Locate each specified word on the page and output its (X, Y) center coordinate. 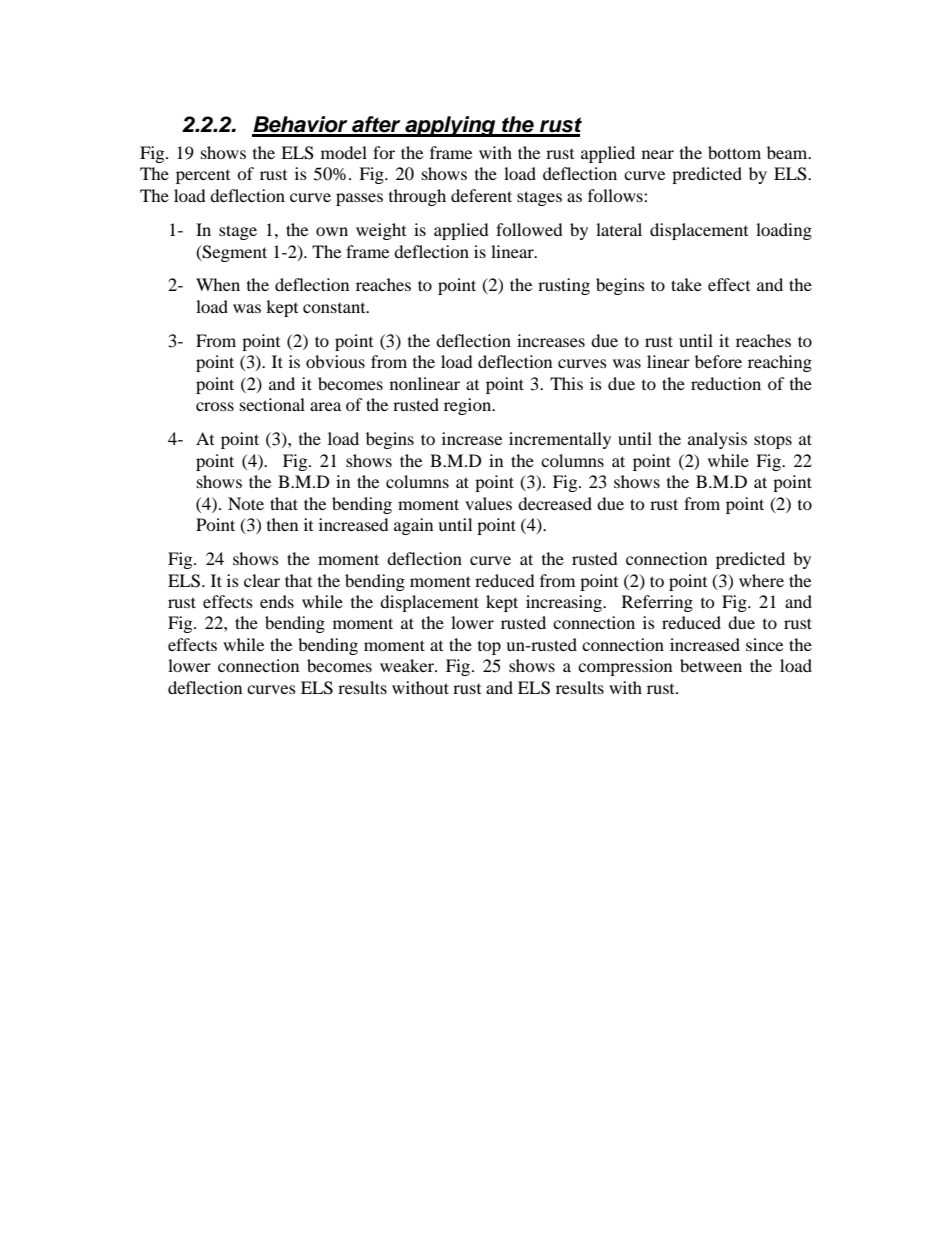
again (413, 526)
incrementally (560, 440)
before (718, 361)
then (282, 524)
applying (450, 126)
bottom (734, 152)
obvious (335, 361)
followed (529, 229)
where (761, 580)
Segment (234, 253)
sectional (272, 404)
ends (277, 601)
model (344, 152)
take (686, 284)
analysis (717, 440)
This (566, 383)
